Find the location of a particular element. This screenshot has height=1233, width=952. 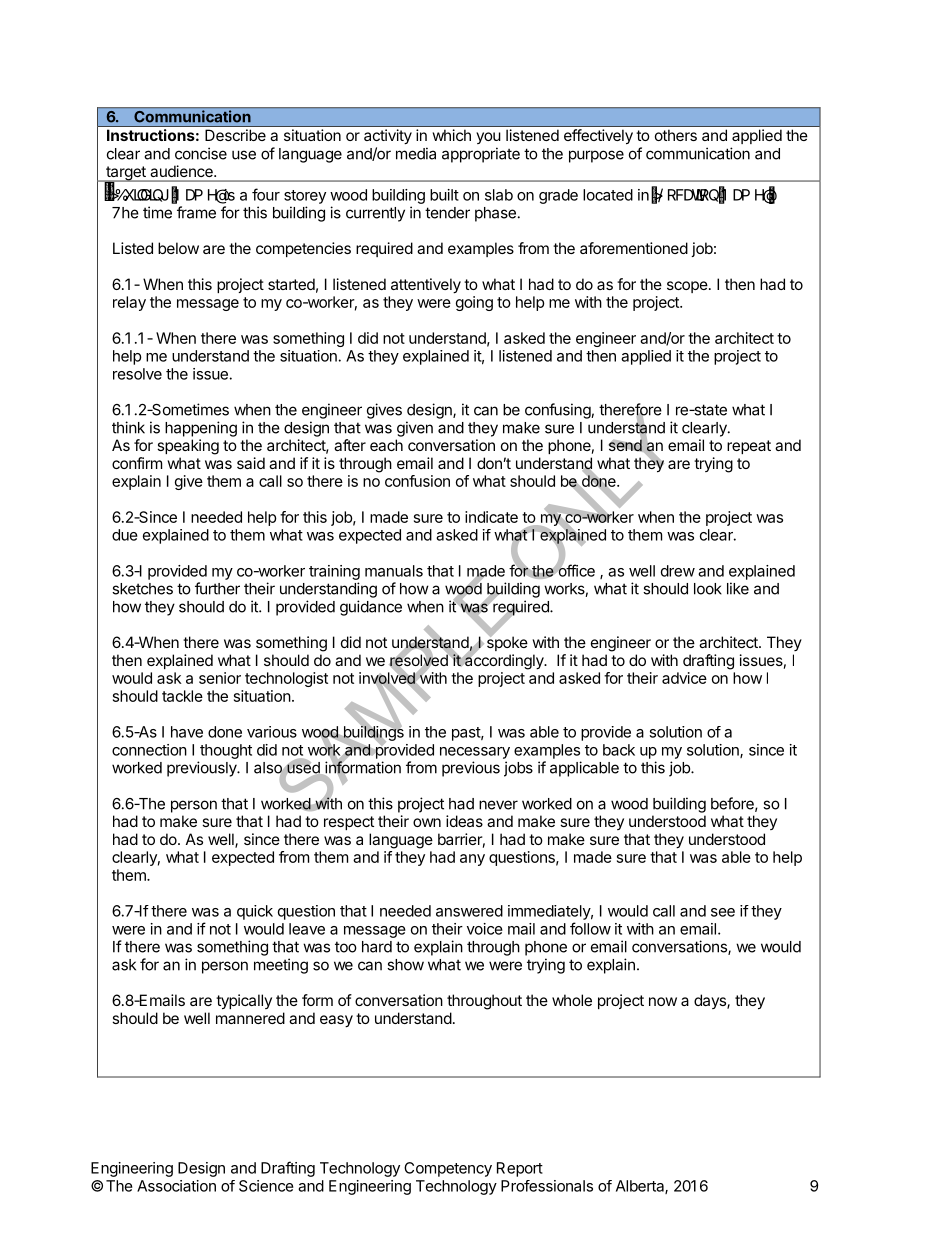

senior is located at coordinates (220, 678).
